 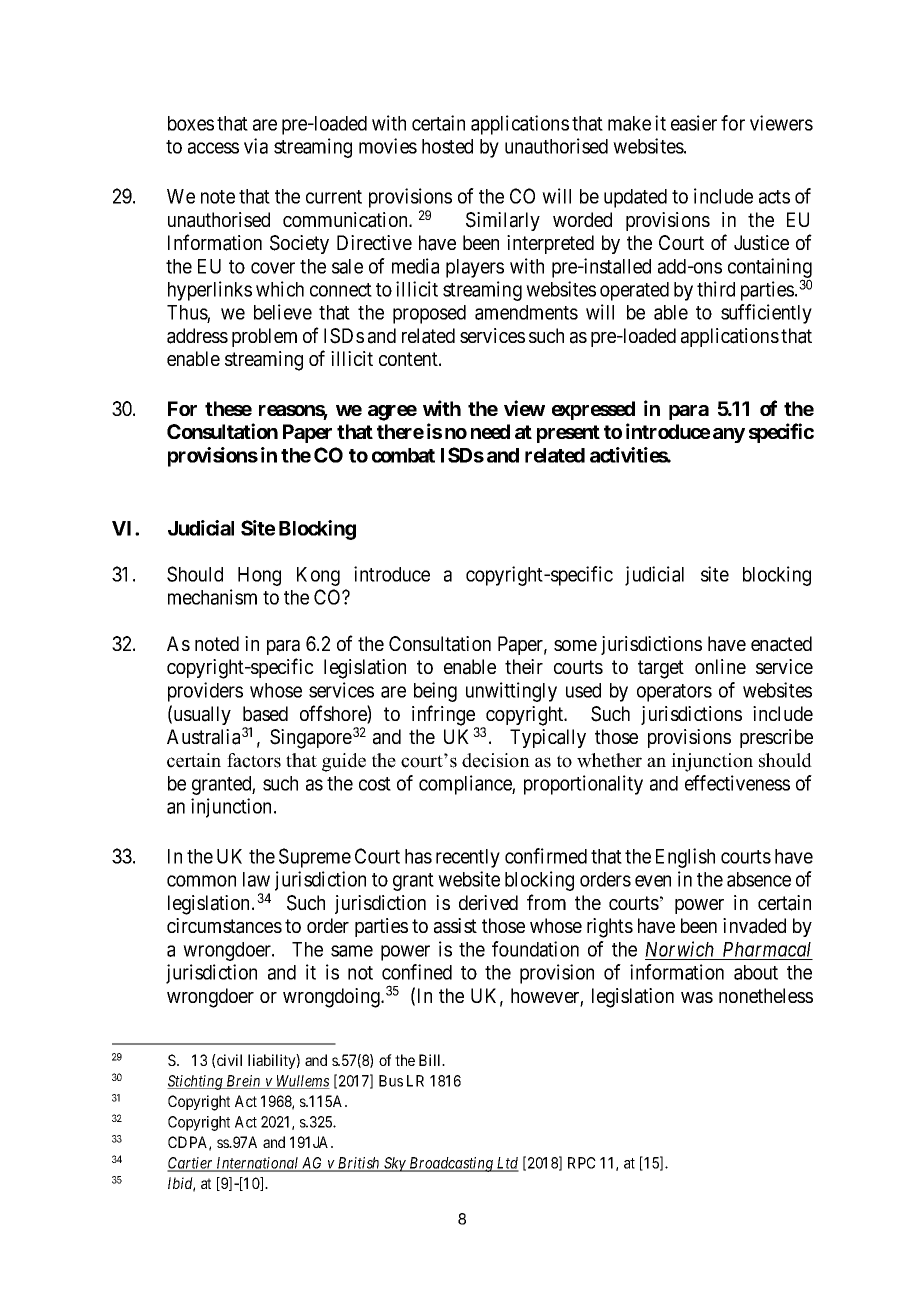 I want to click on Hong, so click(x=259, y=576).
